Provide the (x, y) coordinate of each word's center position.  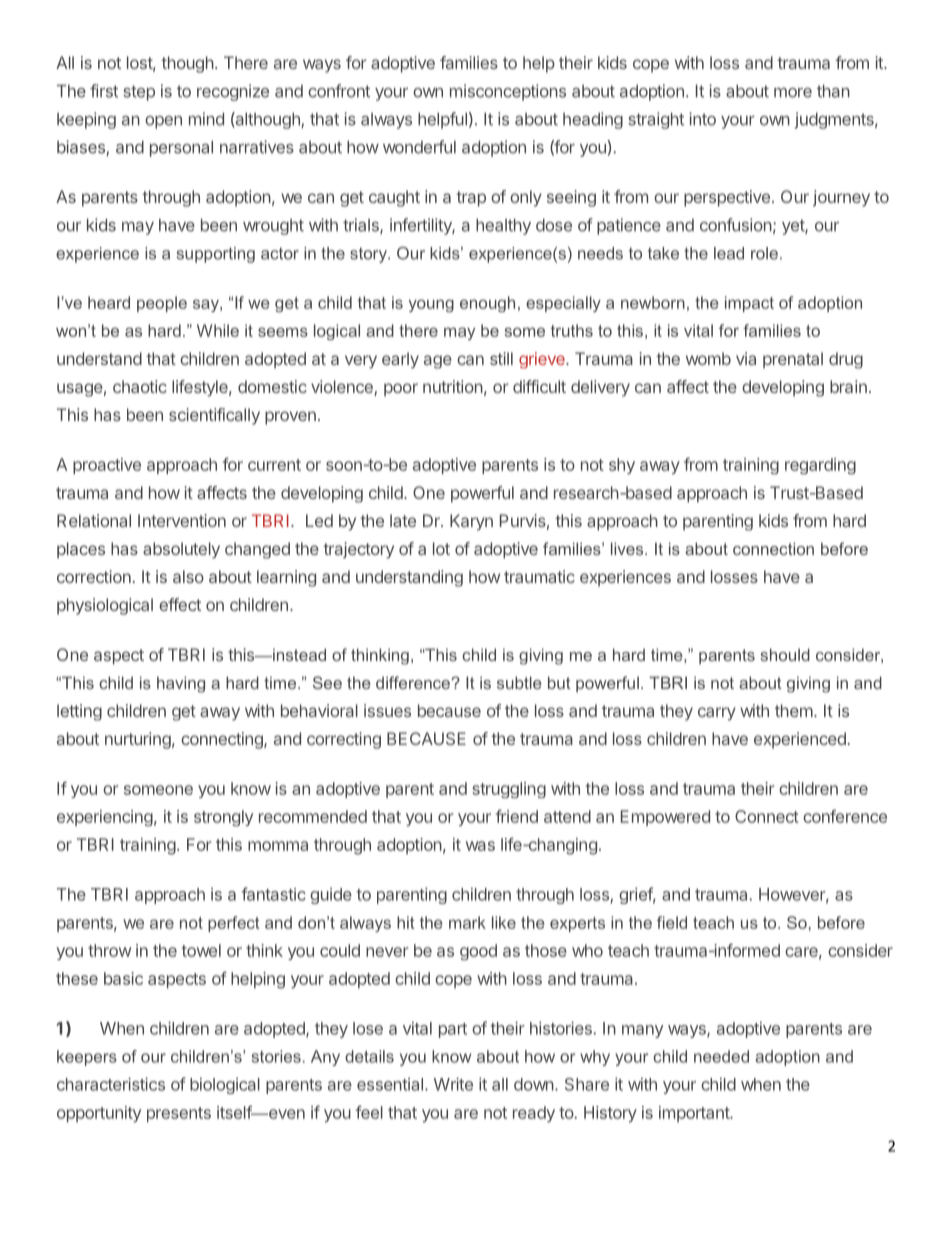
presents (179, 1115)
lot (441, 548)
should (785, 654)
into (702, 119)
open (163, 122)
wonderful (419, 147)
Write (453, 1084)
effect (180, 604)
